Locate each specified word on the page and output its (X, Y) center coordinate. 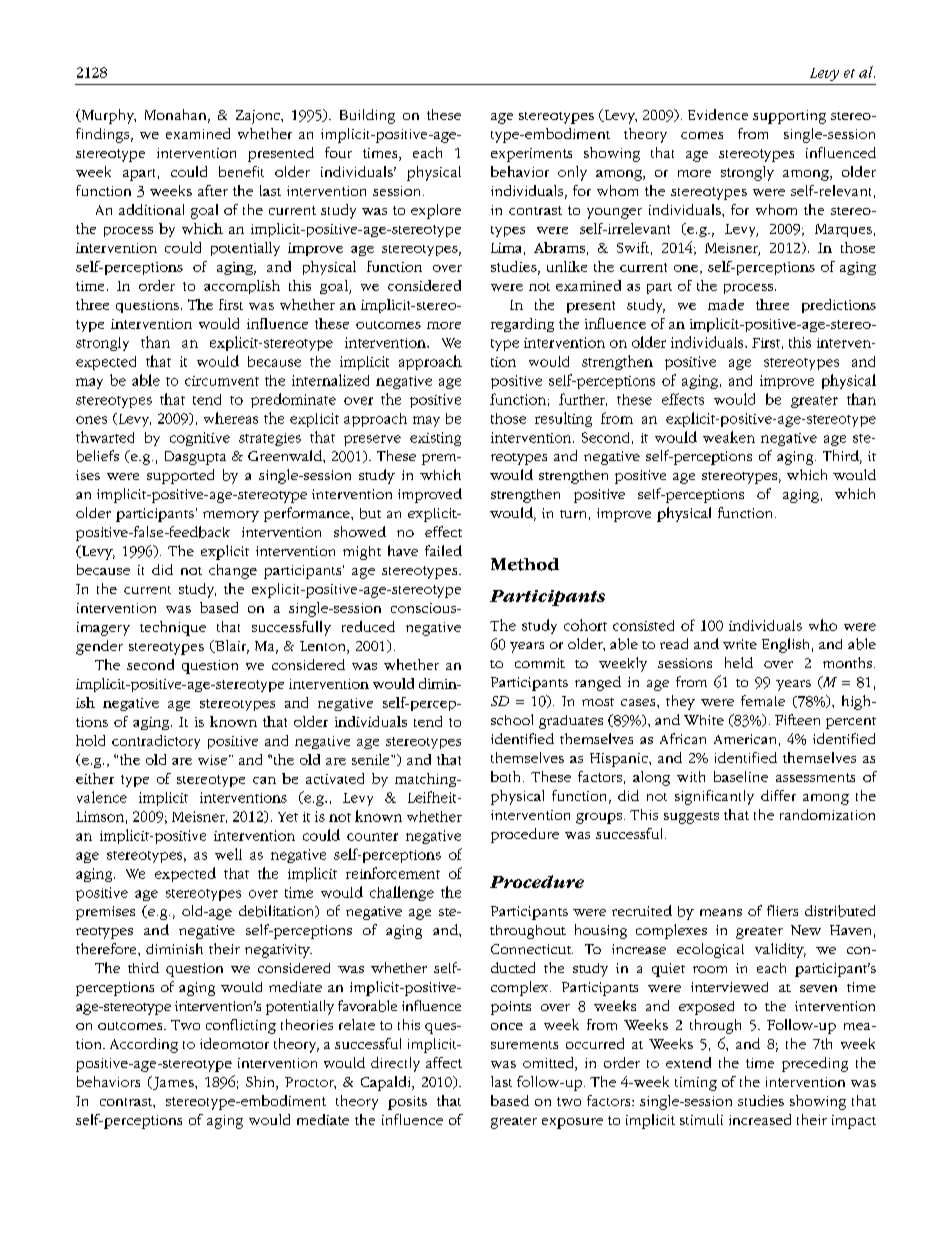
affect (444, 1062)
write (740, 644)
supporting (789, 117)
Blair (231, 647)
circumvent (222, 381)
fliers (782, 910)
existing (435, 439)
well (228, 854)
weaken (729, 437)
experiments (531, 155)
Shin (261, 1083)
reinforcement (393, 873)
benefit (241, 171)
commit (540, 663)
